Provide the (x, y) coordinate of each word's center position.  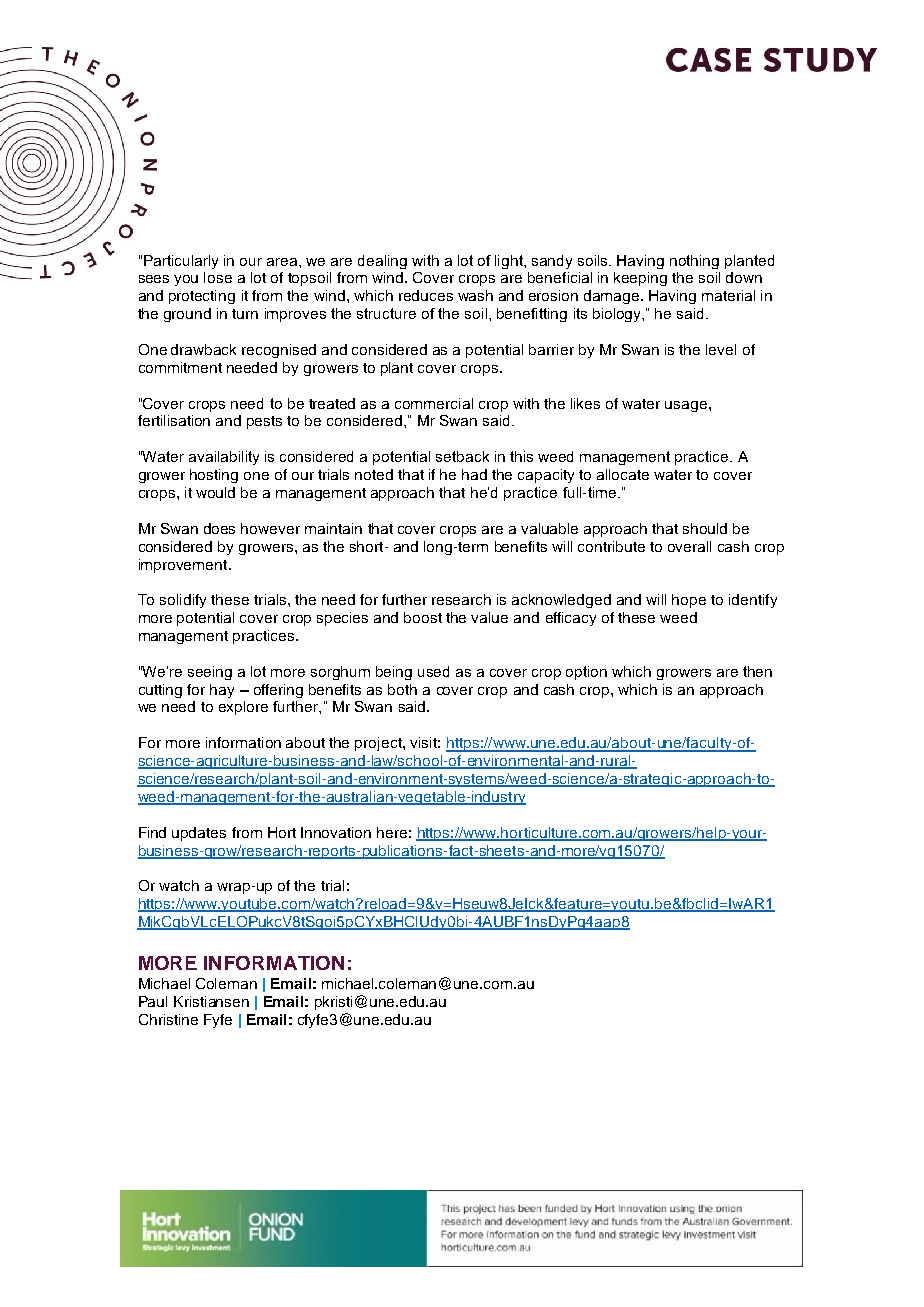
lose (218, 277)
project (379, 744)
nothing (694, 262)
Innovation (336, 832)
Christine (168, 1019)
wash (475, 295)
